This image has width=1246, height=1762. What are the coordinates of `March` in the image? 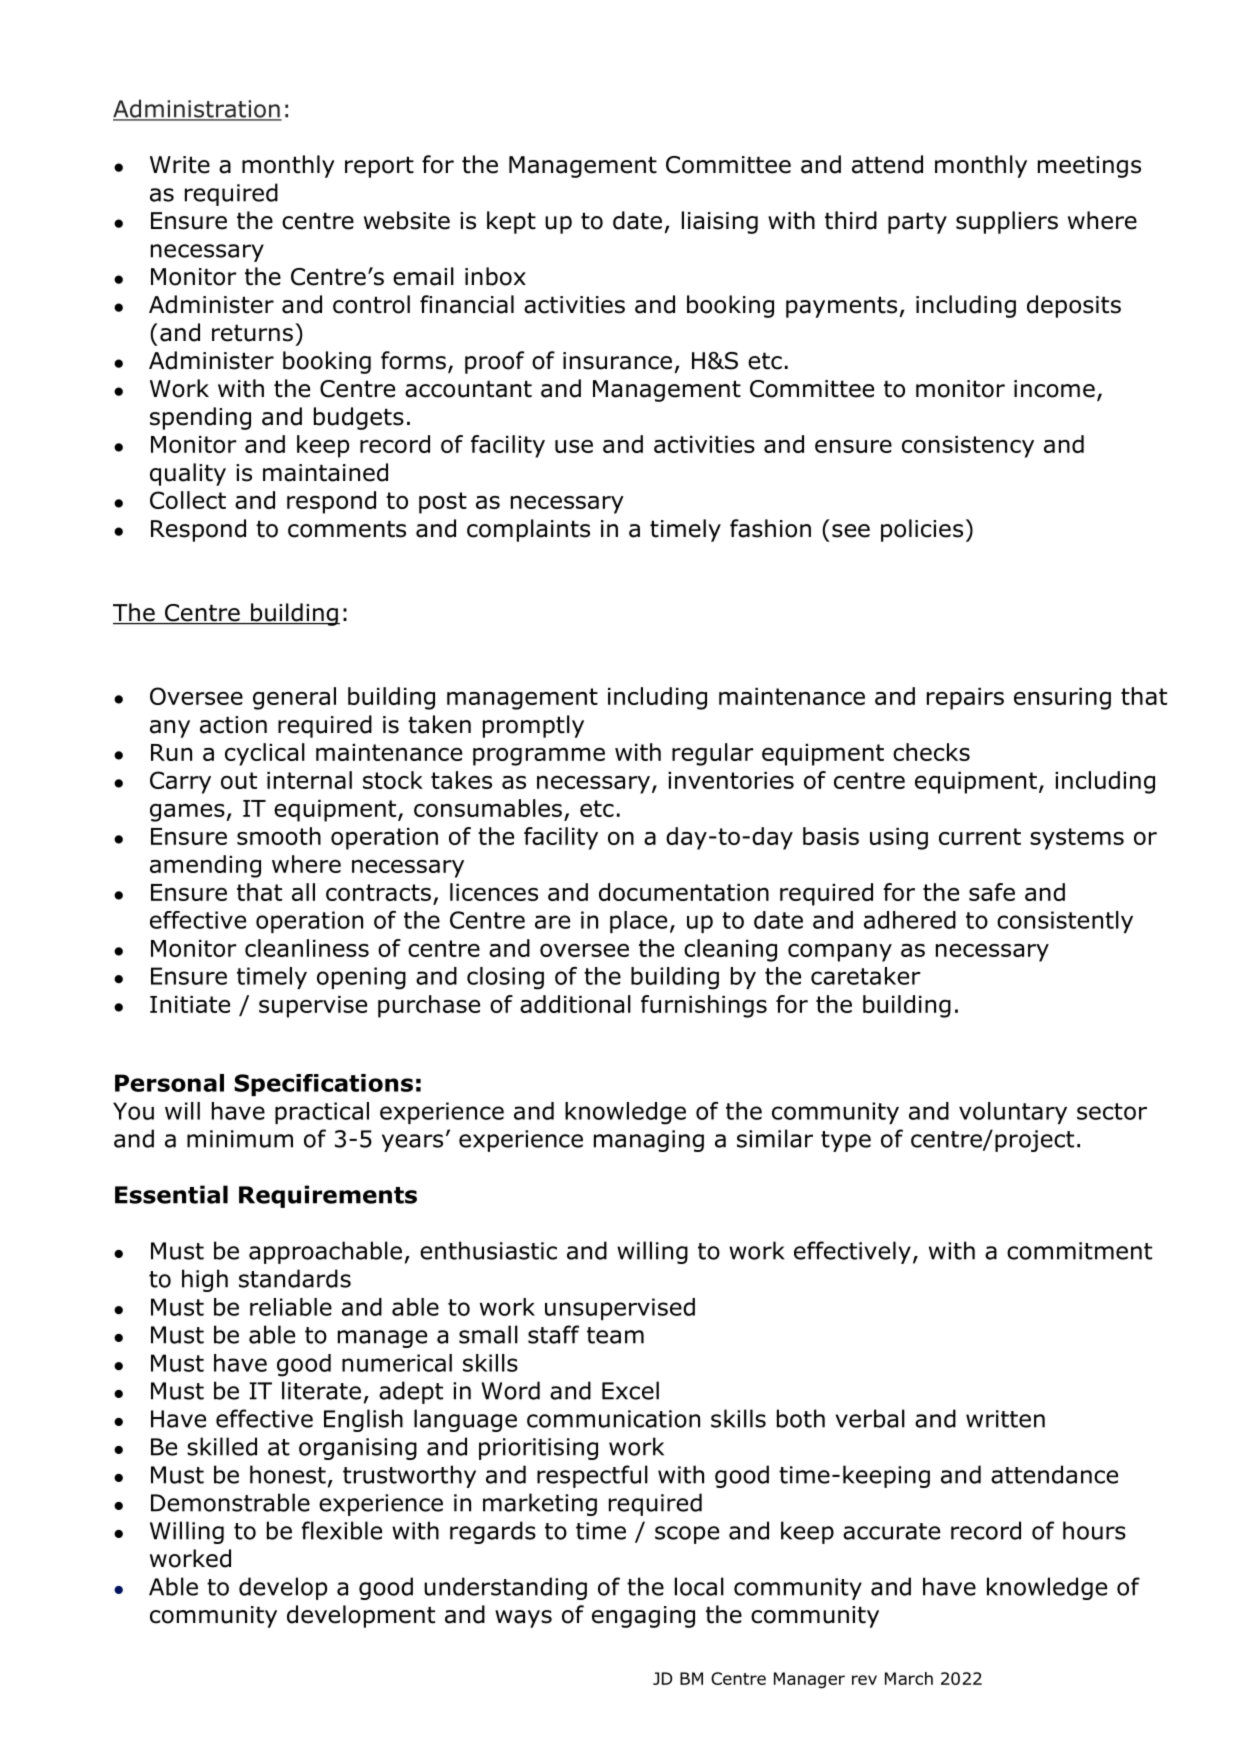 It's located at (909, 1678).
